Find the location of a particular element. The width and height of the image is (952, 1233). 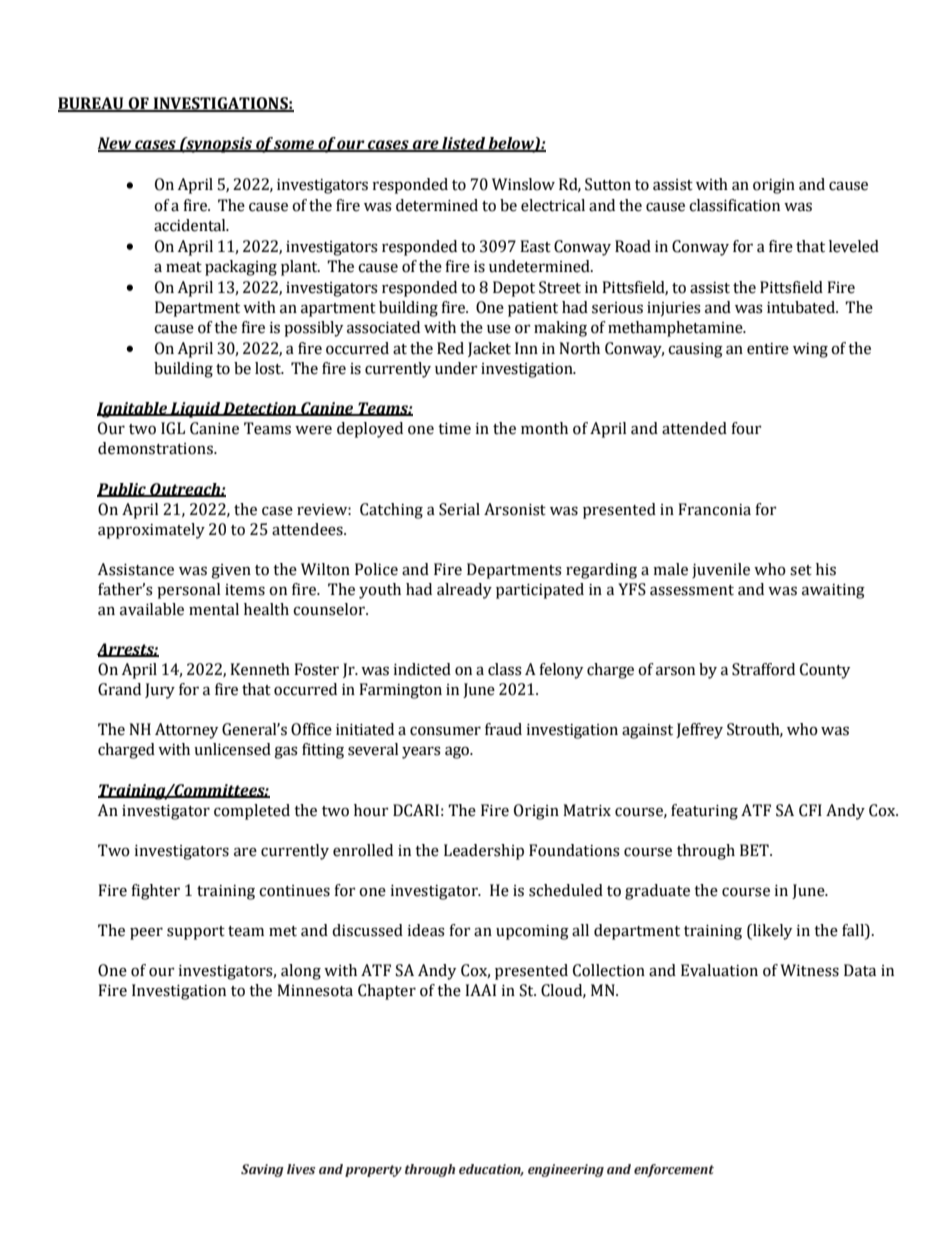

Sutton is located at coordinates (608, 184).
